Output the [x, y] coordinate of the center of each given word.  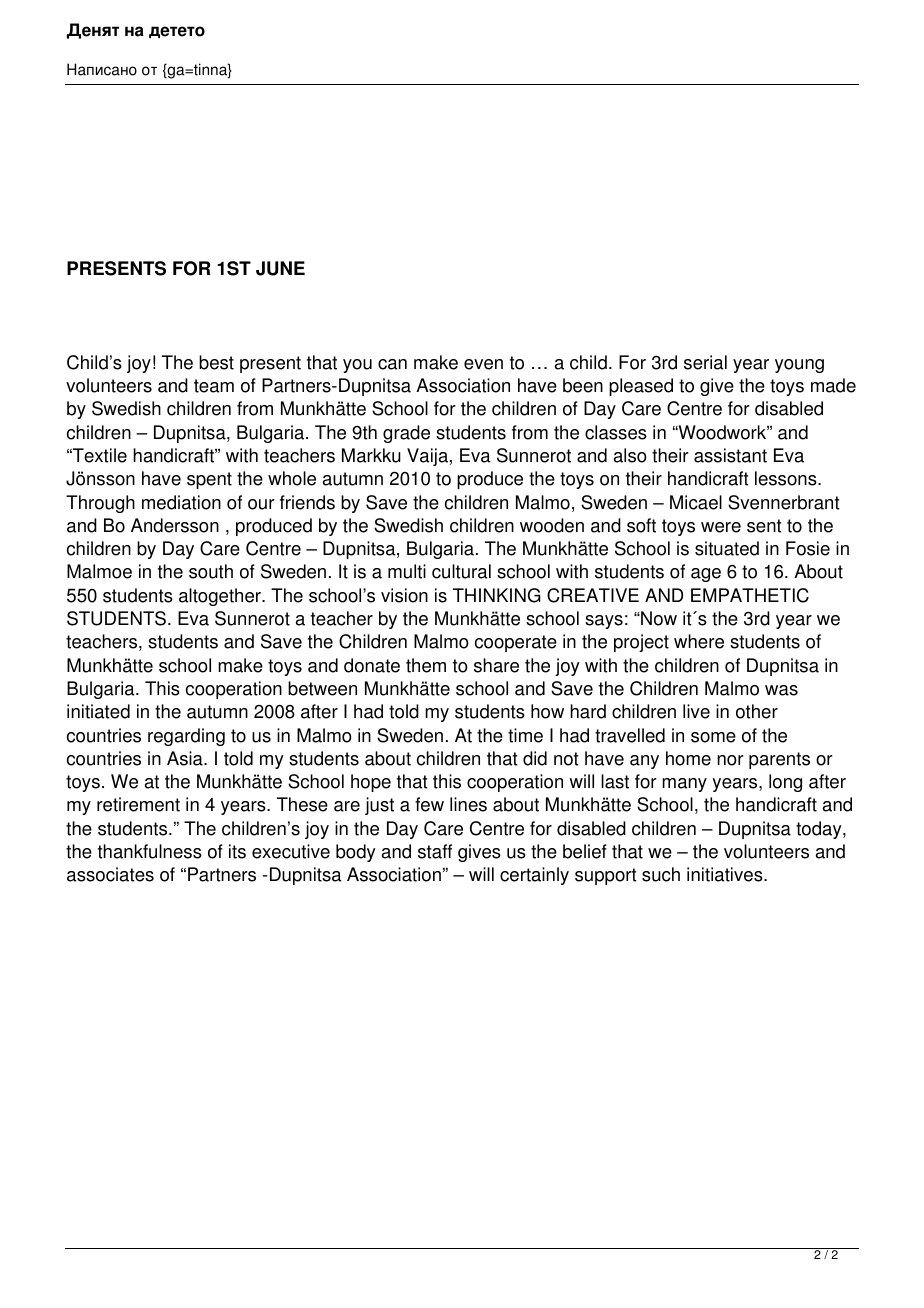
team [214, 386]
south [211, 571]
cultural [461, 571]
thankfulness [150, 851]
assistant [730, 455]
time [525, 735]
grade [406, 434]
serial [705, 362]
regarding [186, 737]
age [706, 575]
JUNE [280, 268]
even [483, 364]
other [757, 711]
